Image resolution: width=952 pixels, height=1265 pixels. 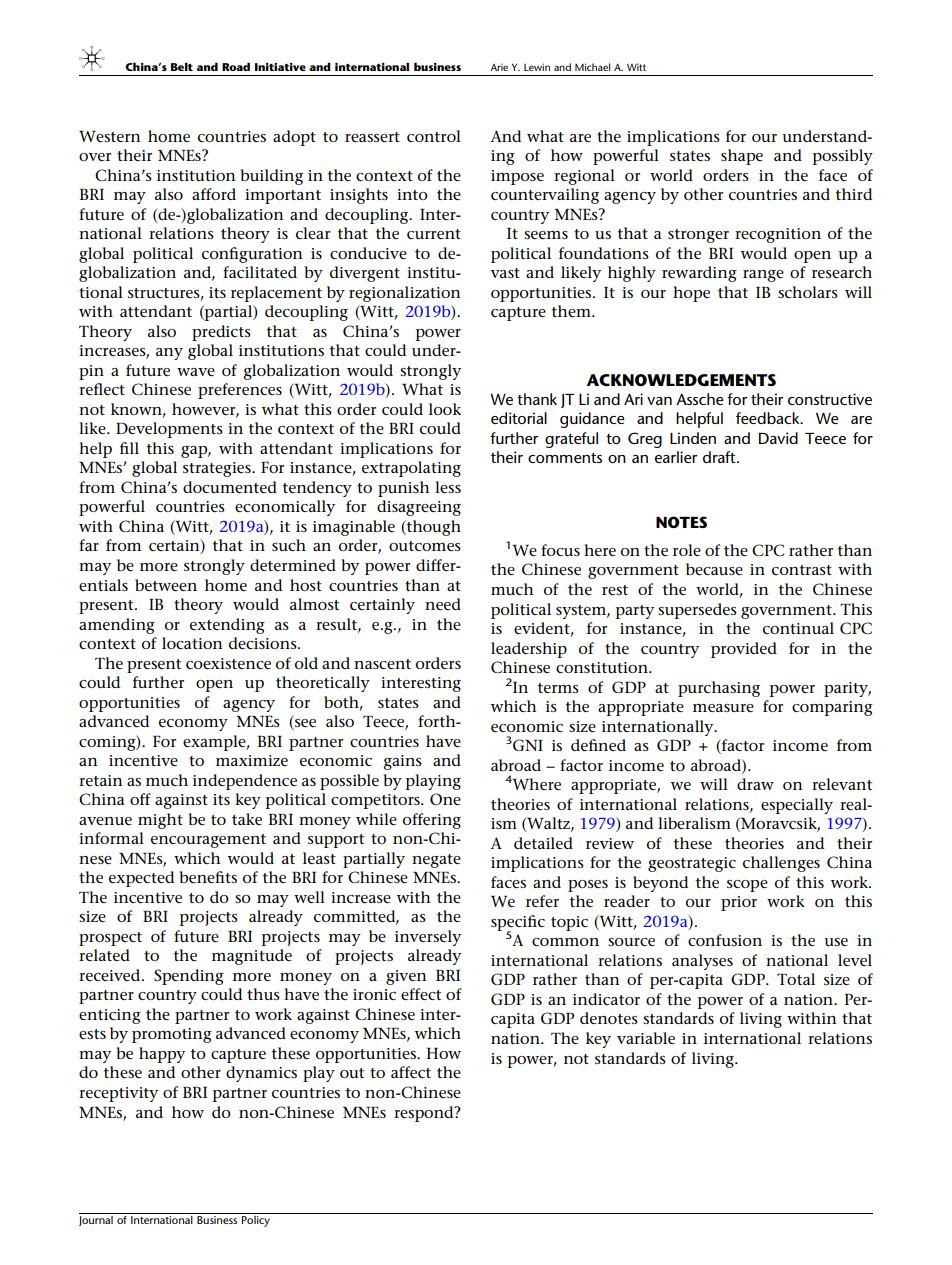 I want to click on Belt, so click(x=182, y=66).
